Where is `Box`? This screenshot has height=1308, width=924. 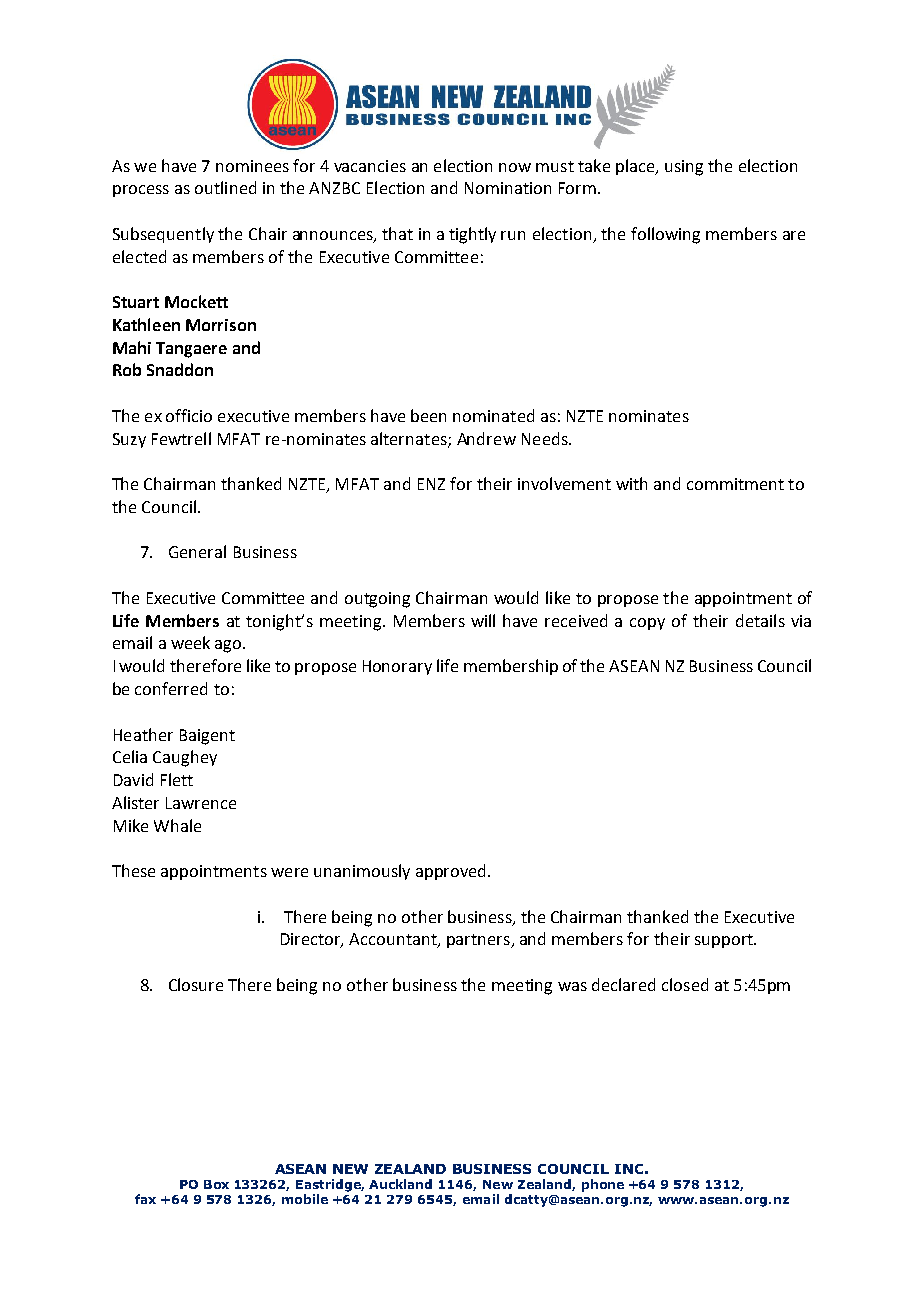
Box is located at coordinates (216, 1184).
